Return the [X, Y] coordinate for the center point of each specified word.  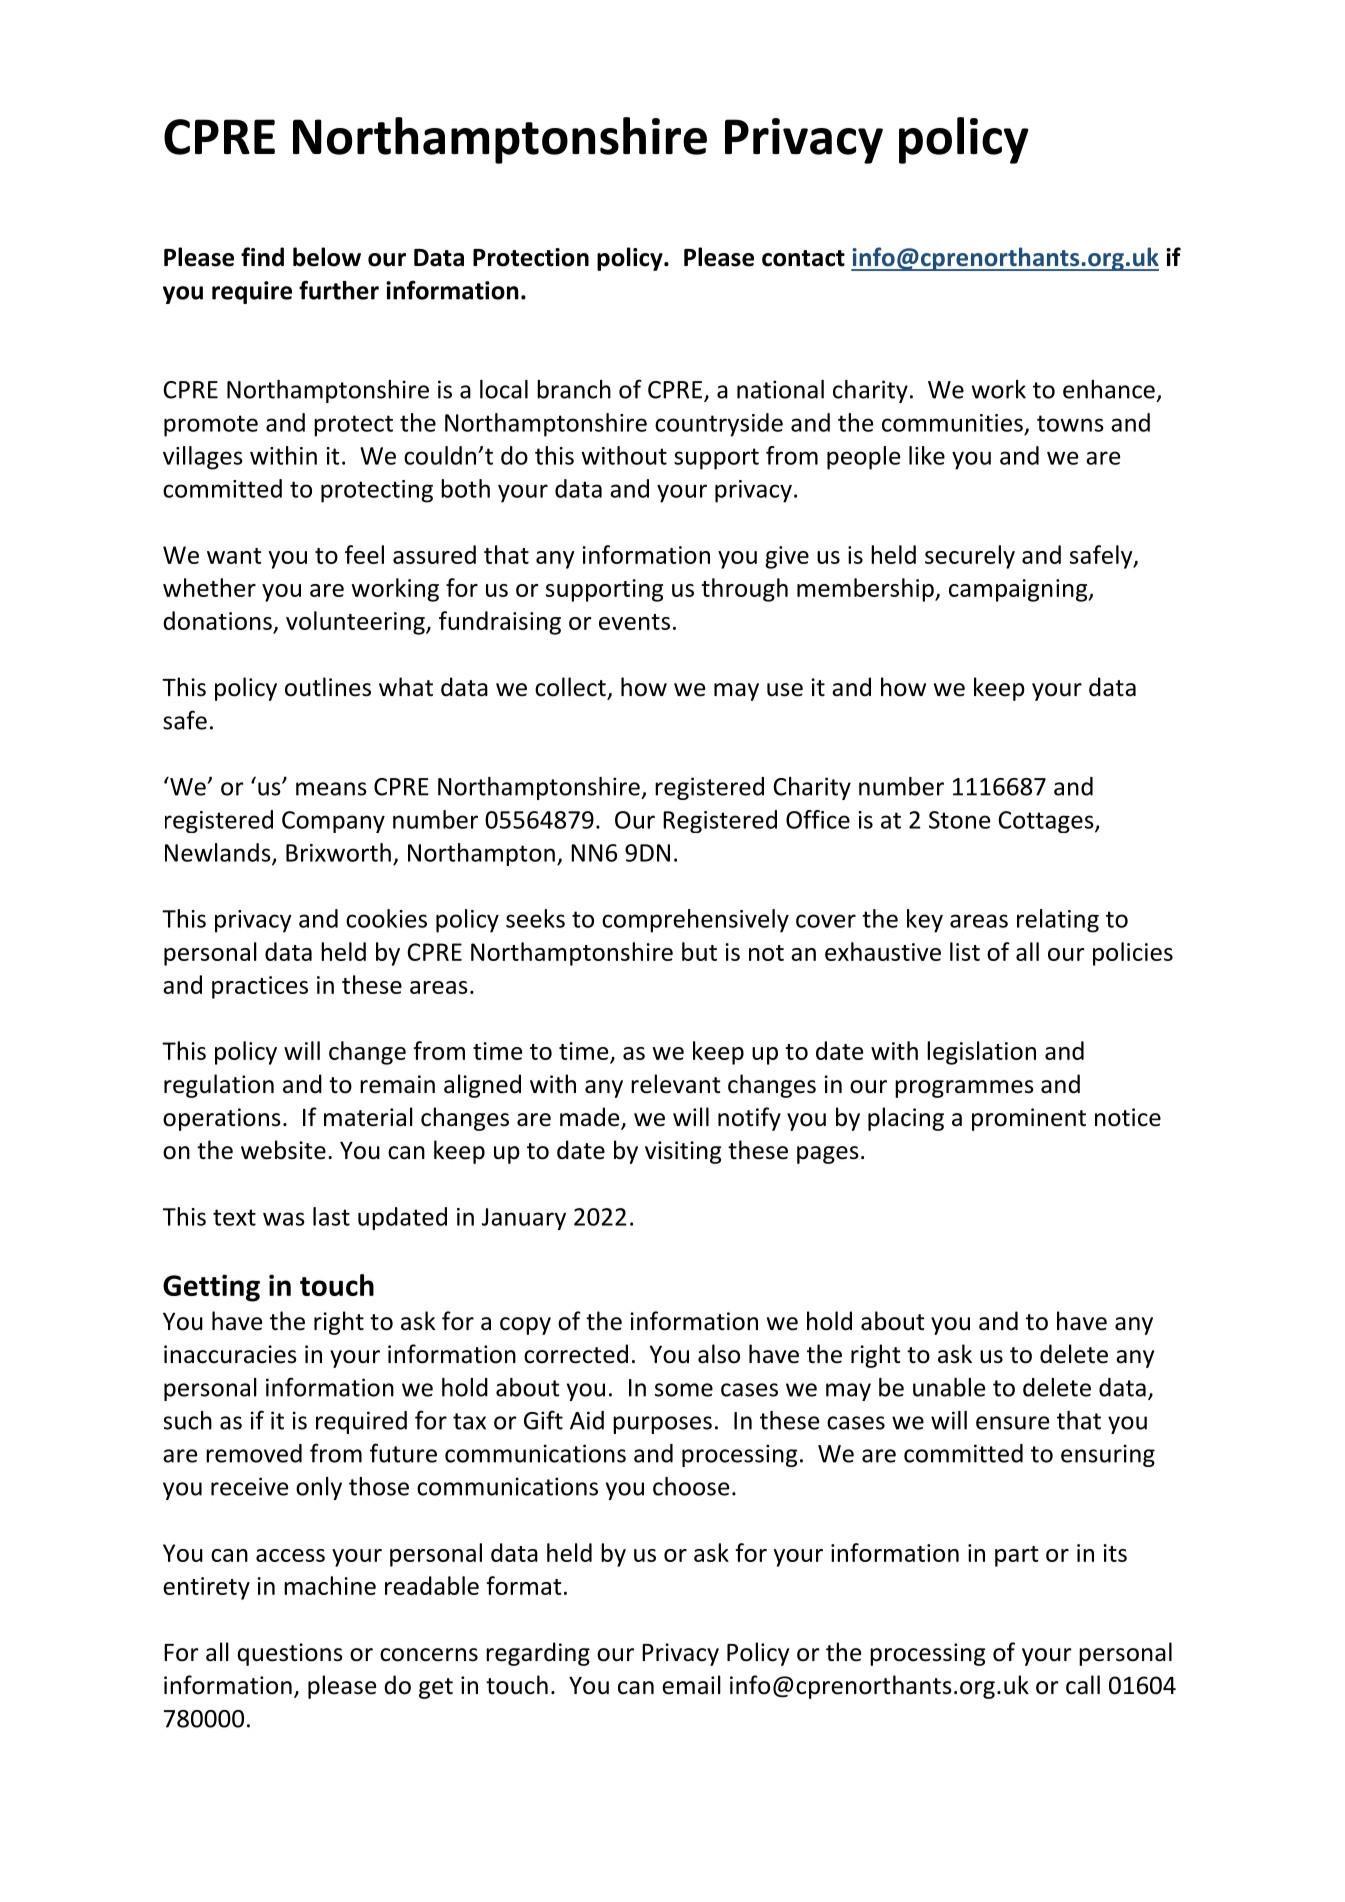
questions [290, 1654]
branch [574, 389]
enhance [1109, 389]
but [699, 951]
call [1083, 1685]
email [691, 1685]
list [965, 951]
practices [260, 987]
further [339, 290]
